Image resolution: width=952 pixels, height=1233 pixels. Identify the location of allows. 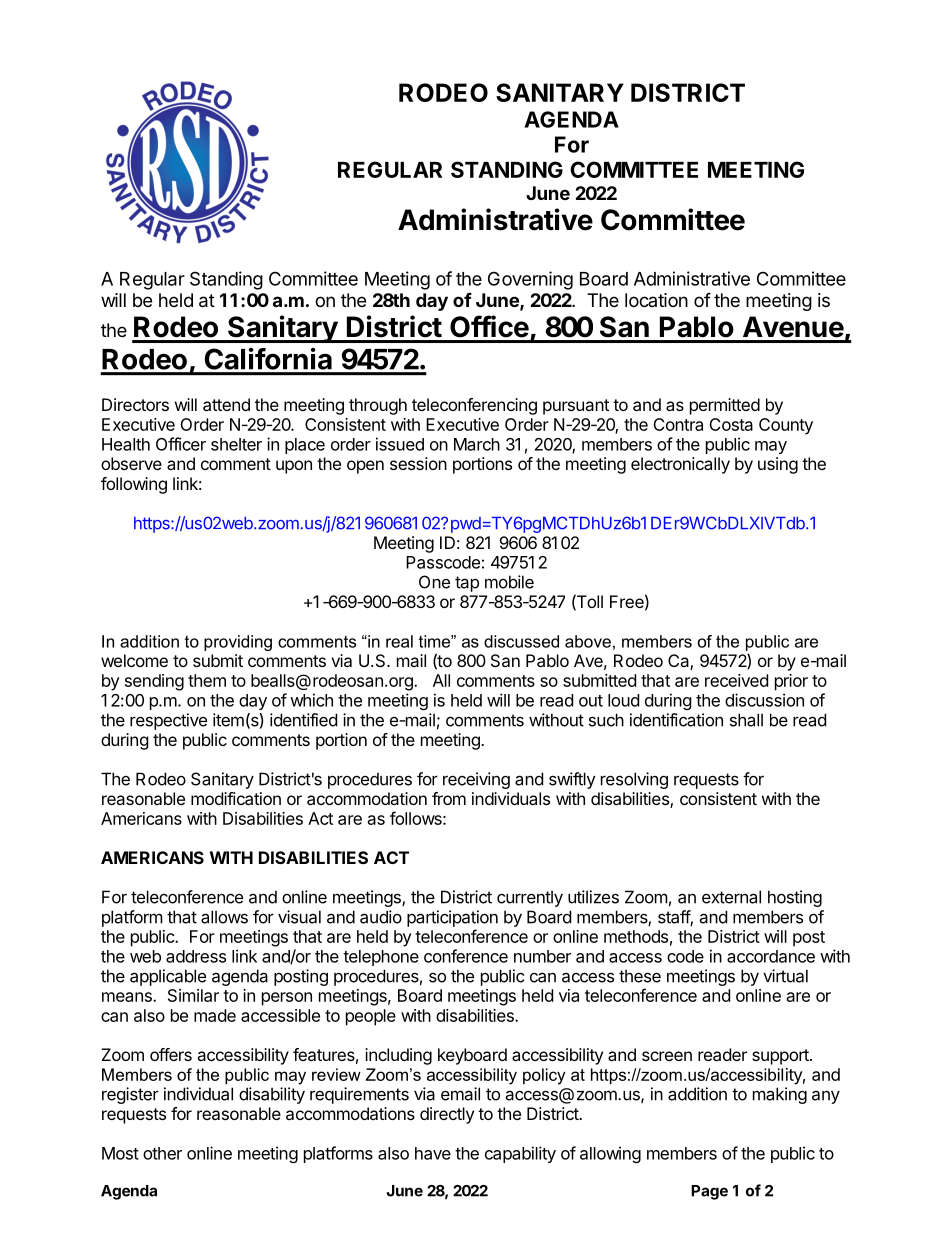
(224, 917).
